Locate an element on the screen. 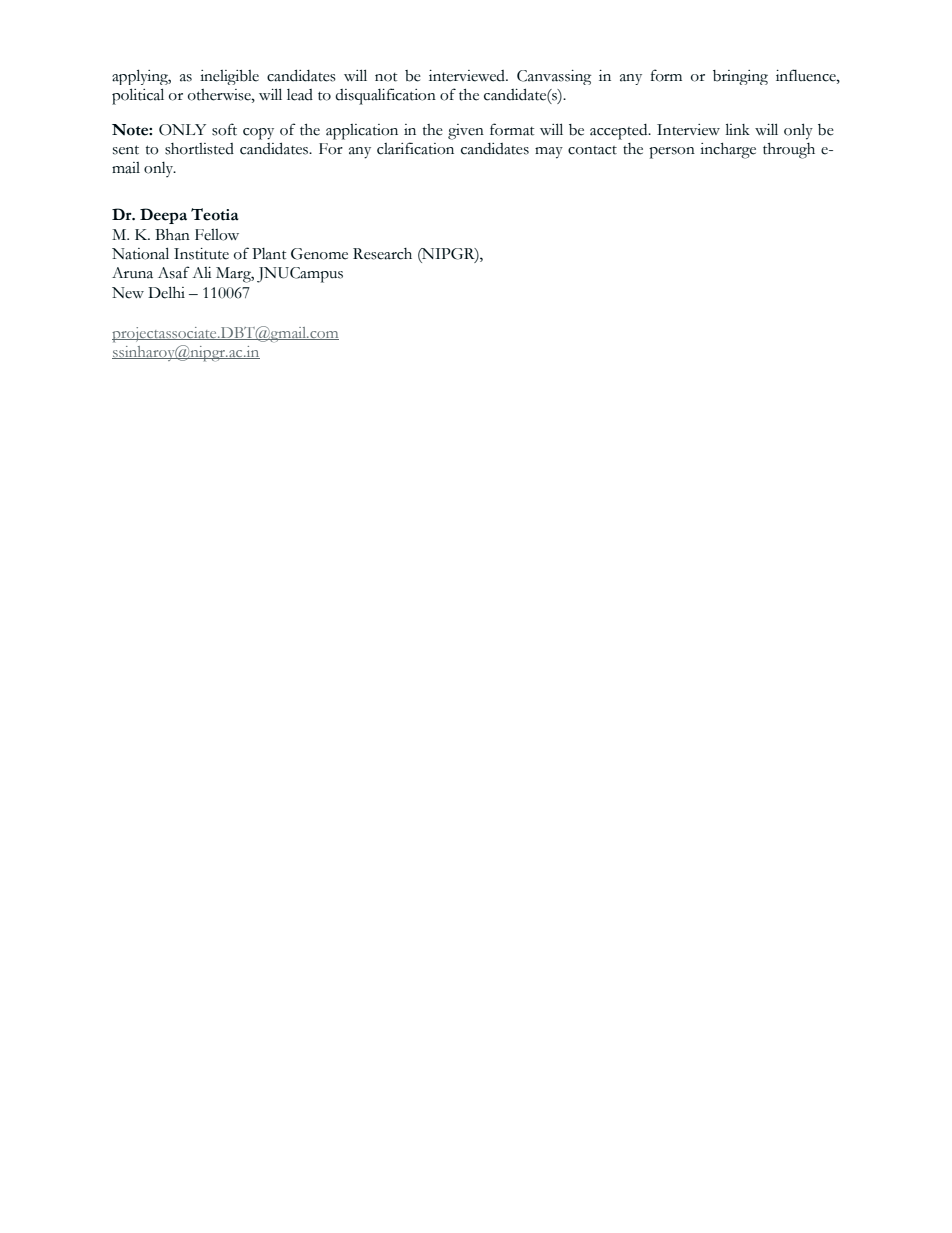 Image resolution: width=952 pixels, height=1233 pixels. Canvassing is located at coordinates (554, 77).
